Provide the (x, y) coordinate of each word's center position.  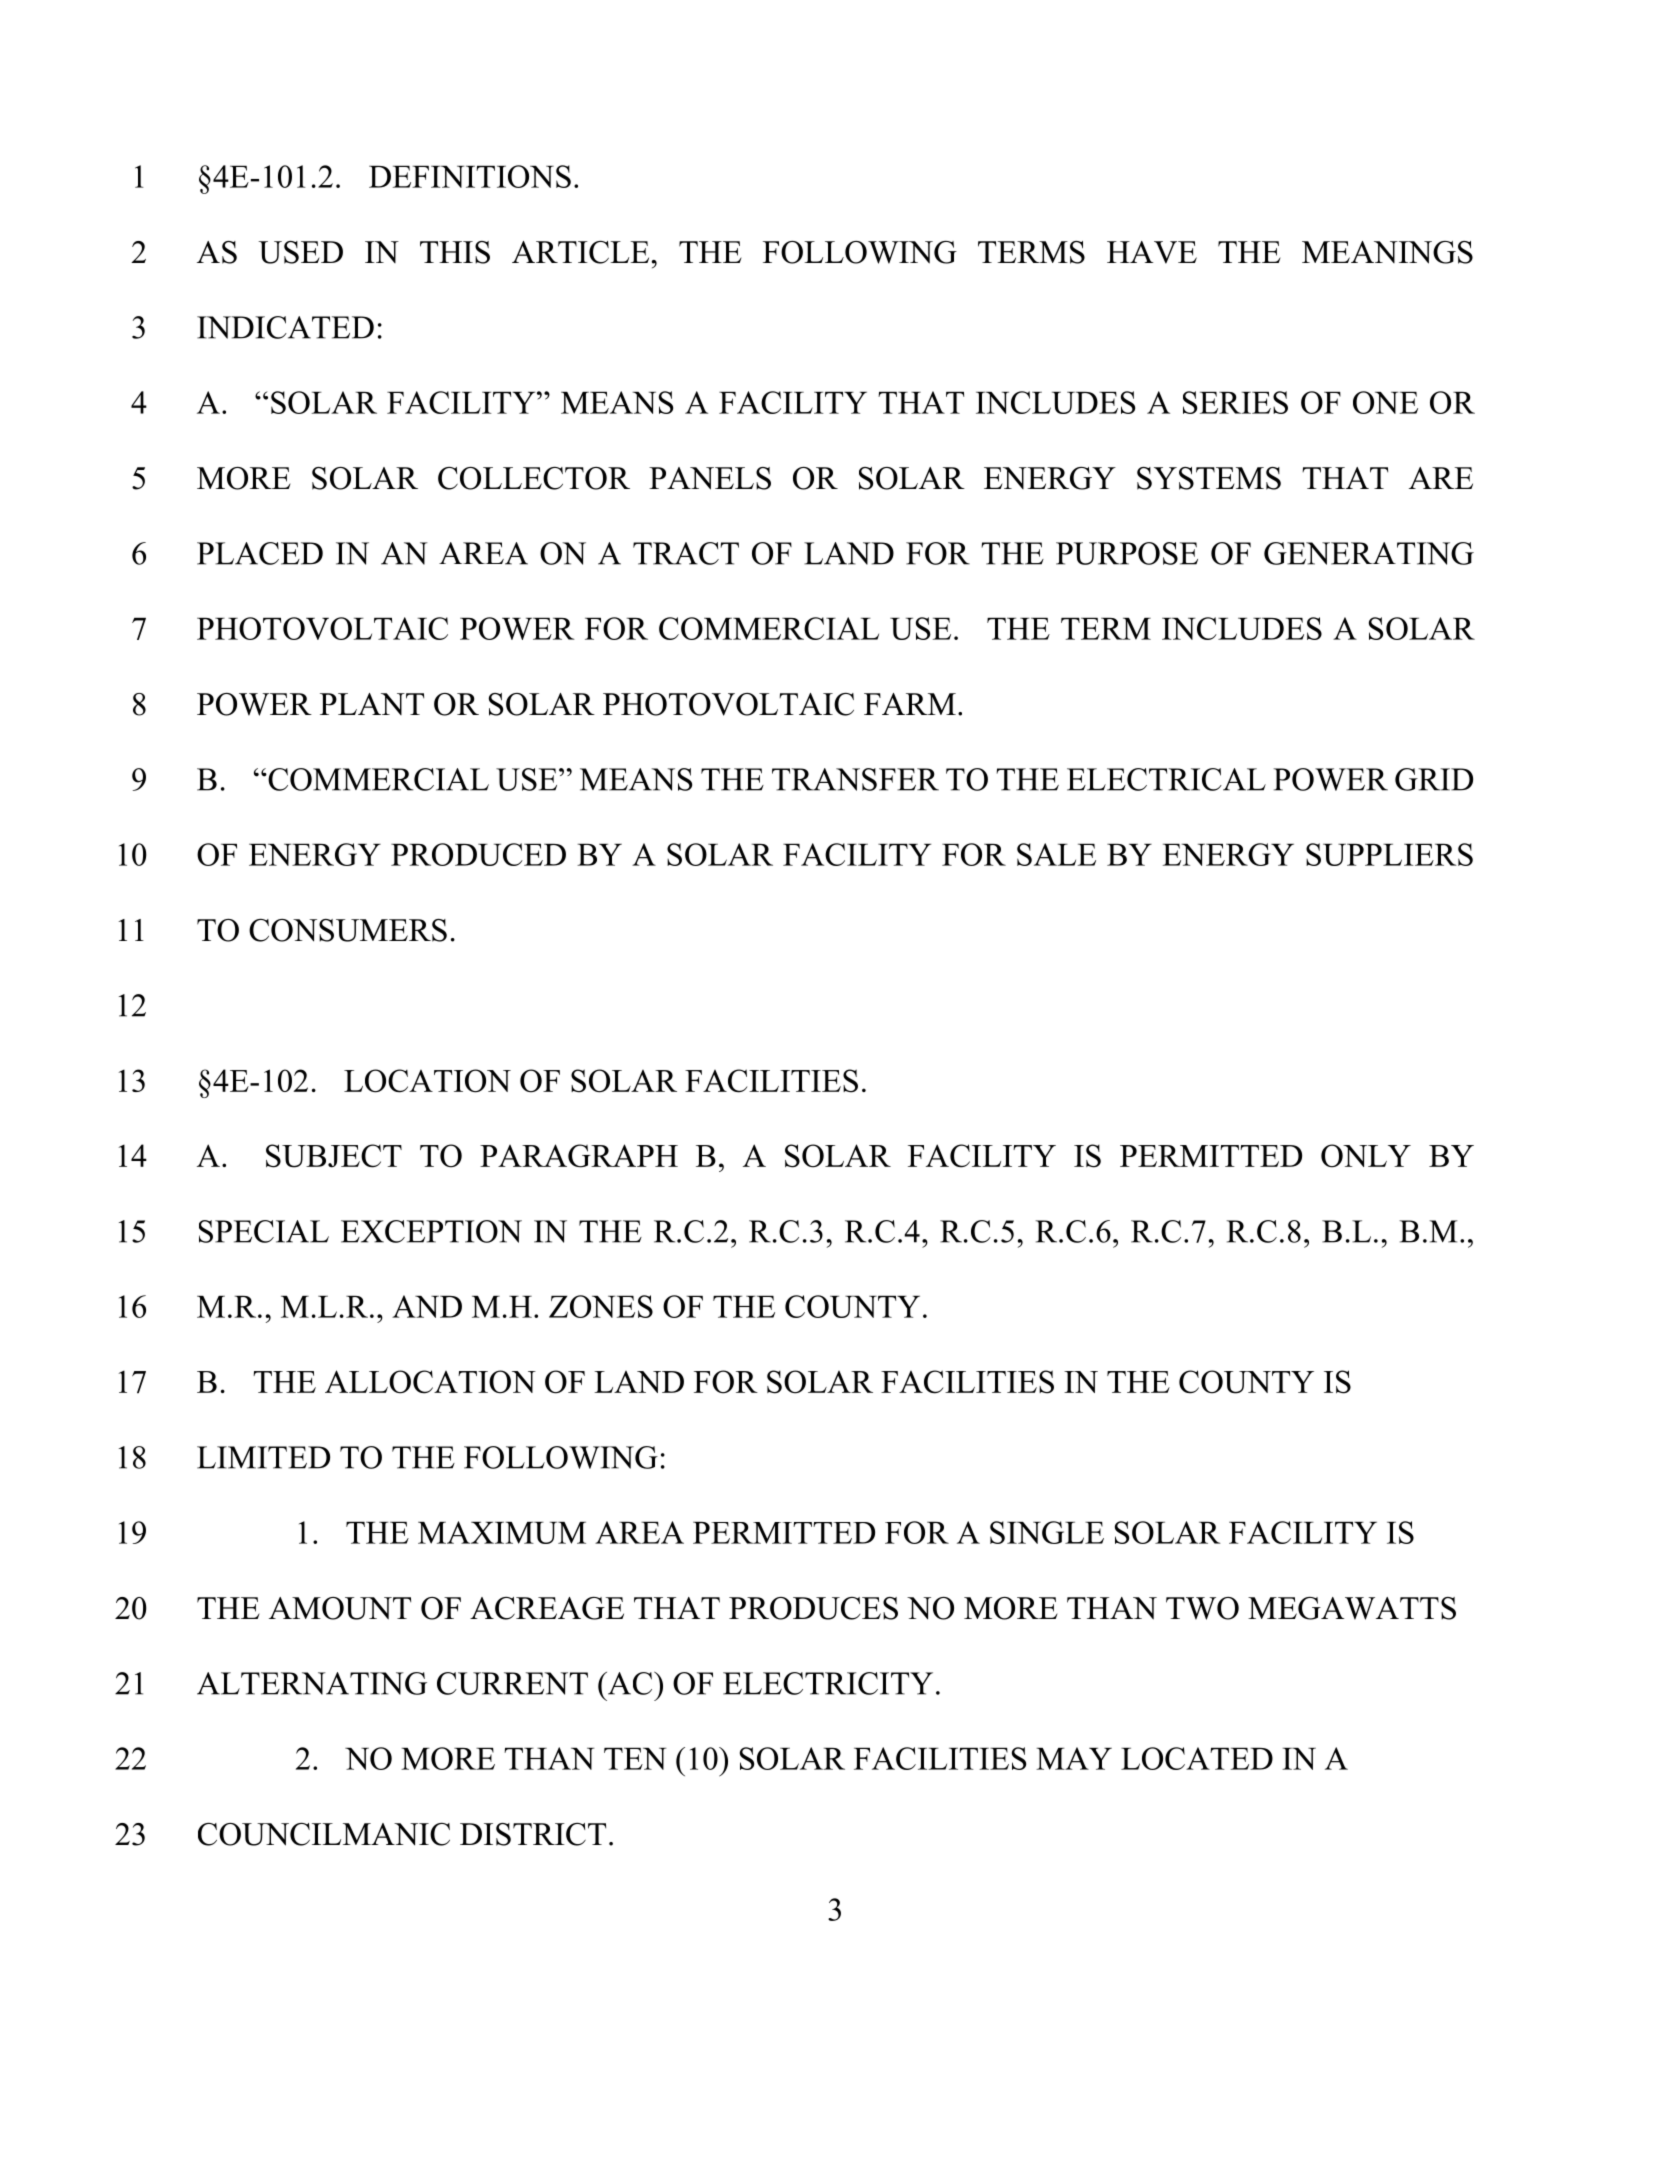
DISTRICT (533, 1834)
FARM (910, 704)
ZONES (601, 1306)
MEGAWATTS (1352, 1608)
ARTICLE (580, 252)
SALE (1056, 854)
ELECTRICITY (828, 1683)
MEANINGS (1387, 252)
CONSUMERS (348, 930)
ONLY (1366, 1156)
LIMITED (263, 1457)
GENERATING (1369, 553)
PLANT (372, 704)
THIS (455, 252)
